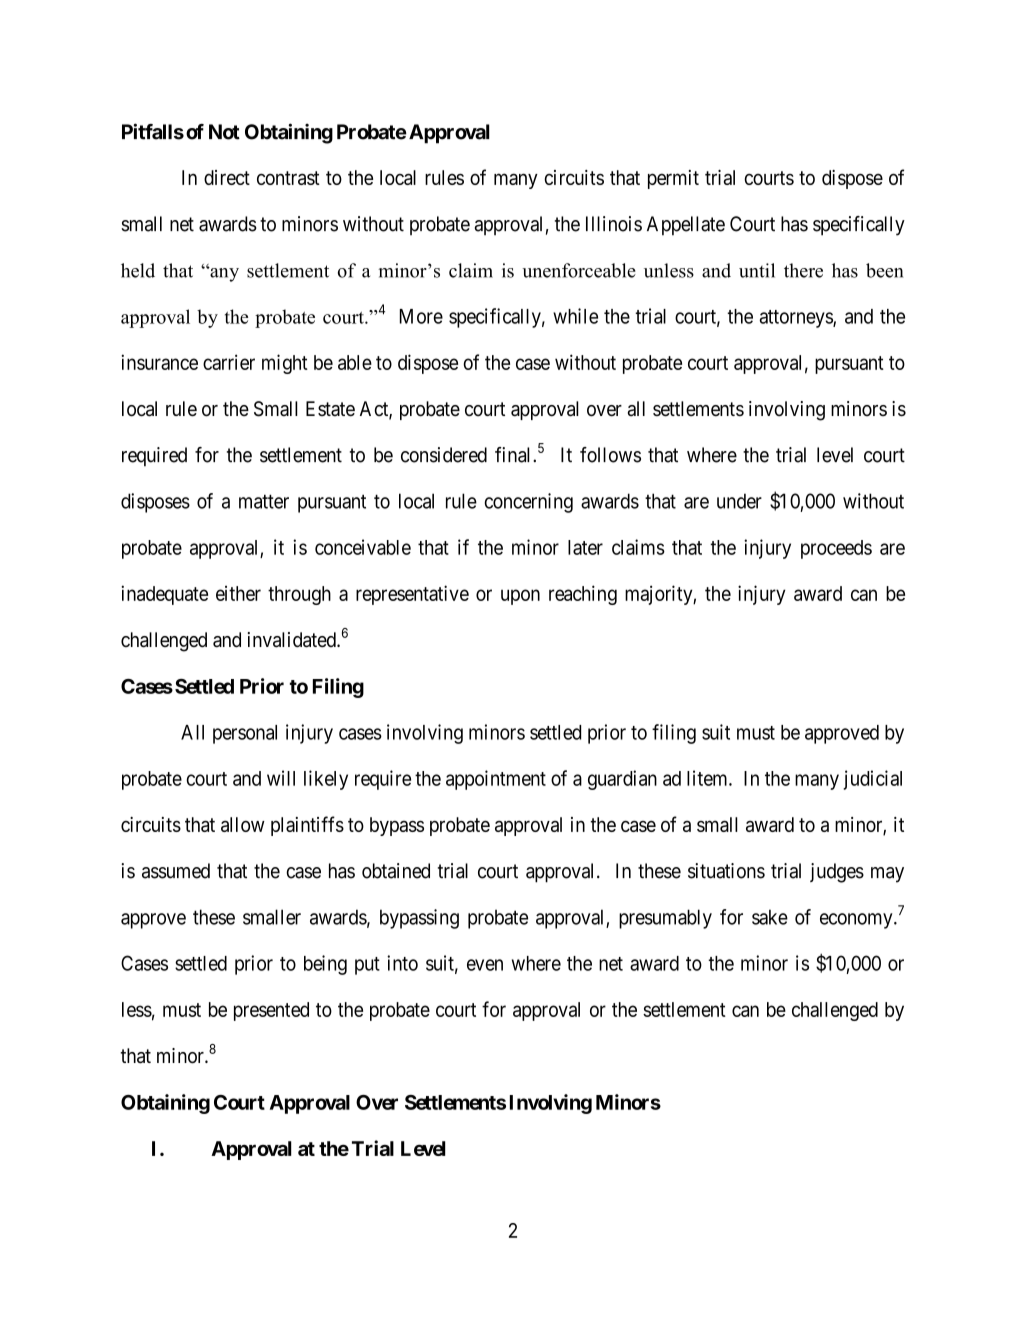  What do you see at coordinates (836, 549) in the screenshot?
I see `proceeds` at bounding box center [836, 549].
